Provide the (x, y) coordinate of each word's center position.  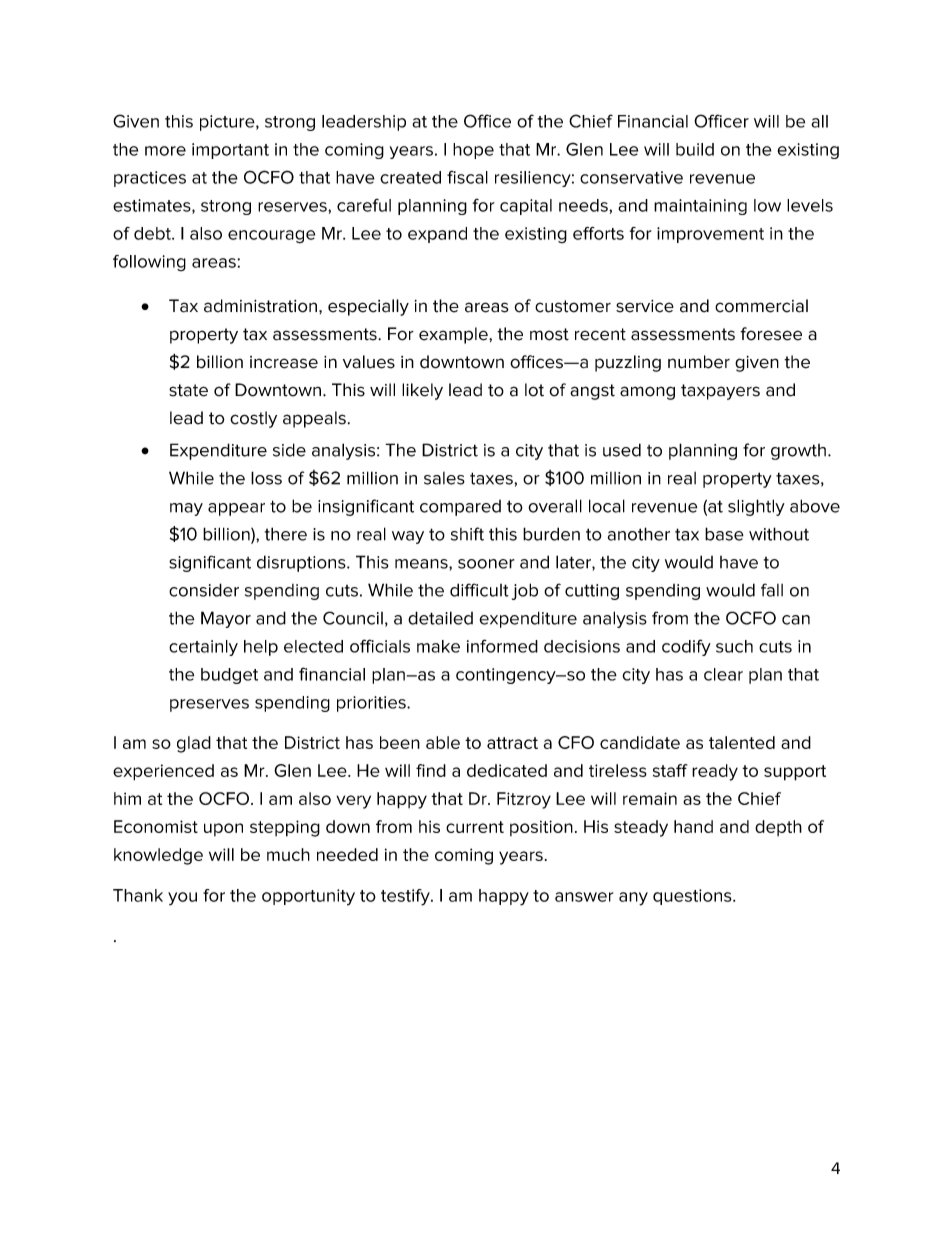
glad (194, 744)
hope (473, 151)
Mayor (226, 619)
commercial (761, 306)
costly (253, 419)
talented (742, 742)
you (182, 899)
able (443, 742)
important (230, 151)
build (695, 149)
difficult (479, 590)
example (454, 335)
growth (798, 452)
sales (444, 478)
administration (260, 306)
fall (772, 590)
